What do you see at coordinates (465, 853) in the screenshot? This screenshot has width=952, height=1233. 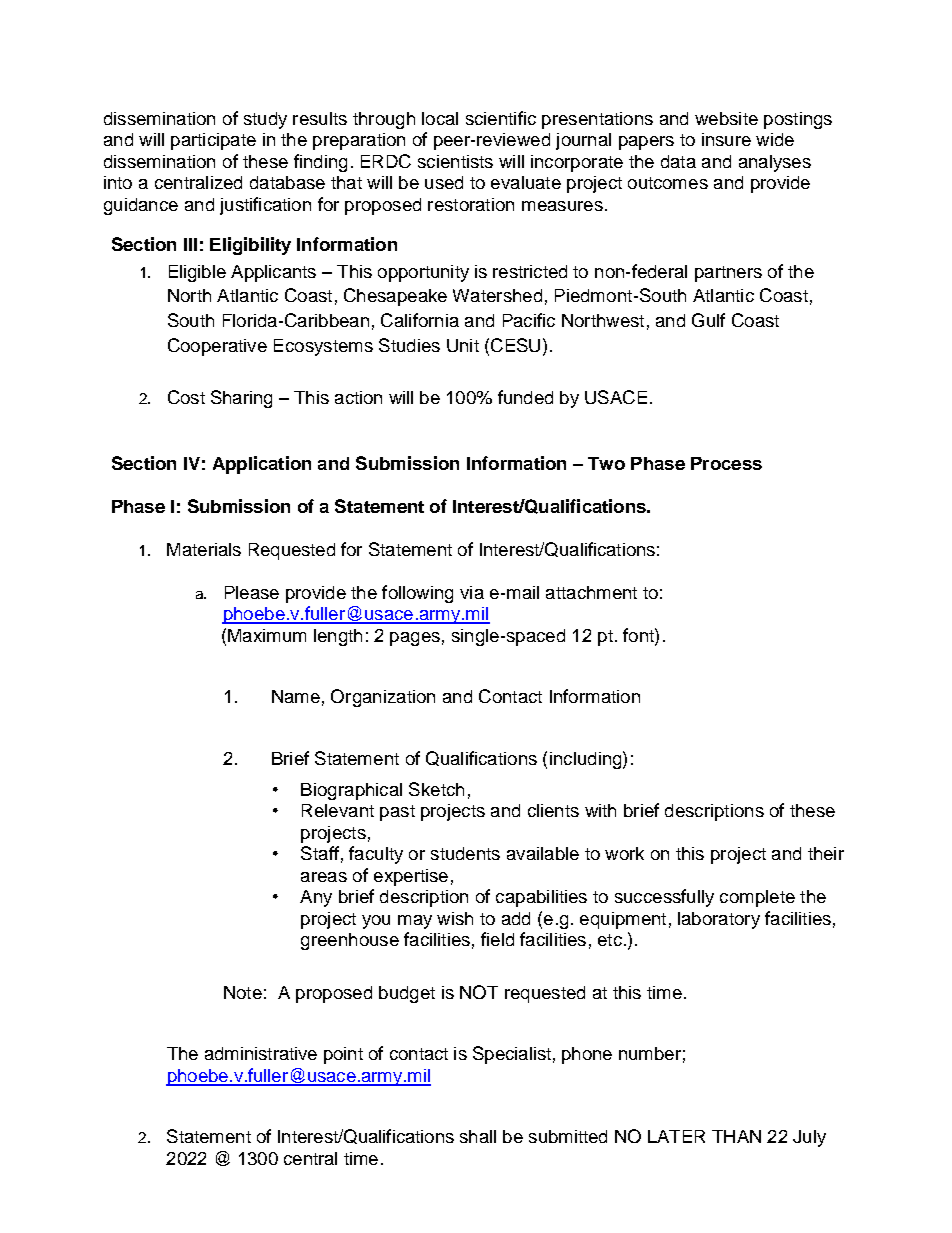 I see `students` at bounding box center [465, 853].
